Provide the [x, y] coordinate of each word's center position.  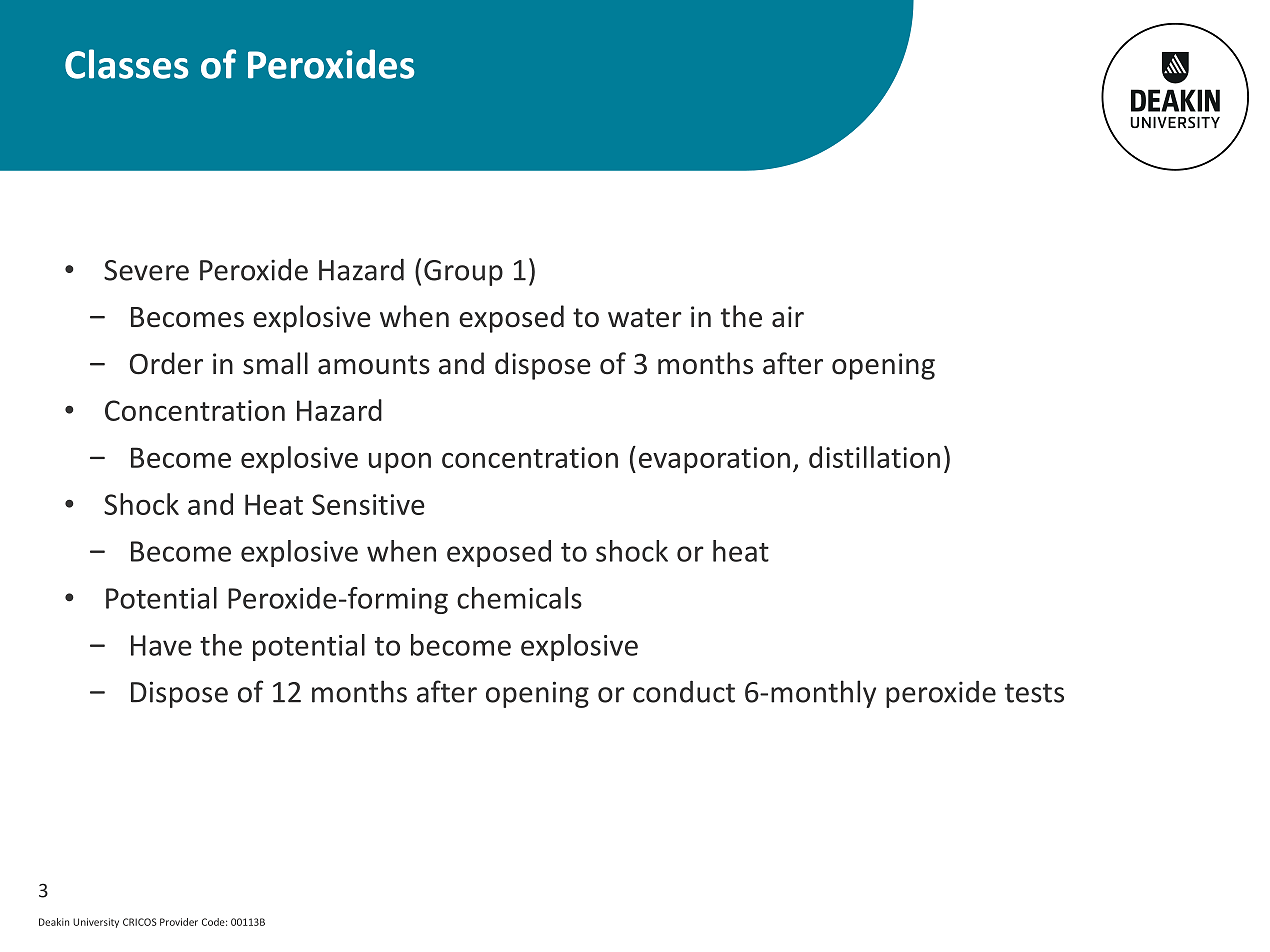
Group [463, 273]
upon [400, 463]
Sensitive [368, 504]
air [788, 317]
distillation [874, 457]
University [96, 923]
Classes [127, 64]
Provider [179, 922]
